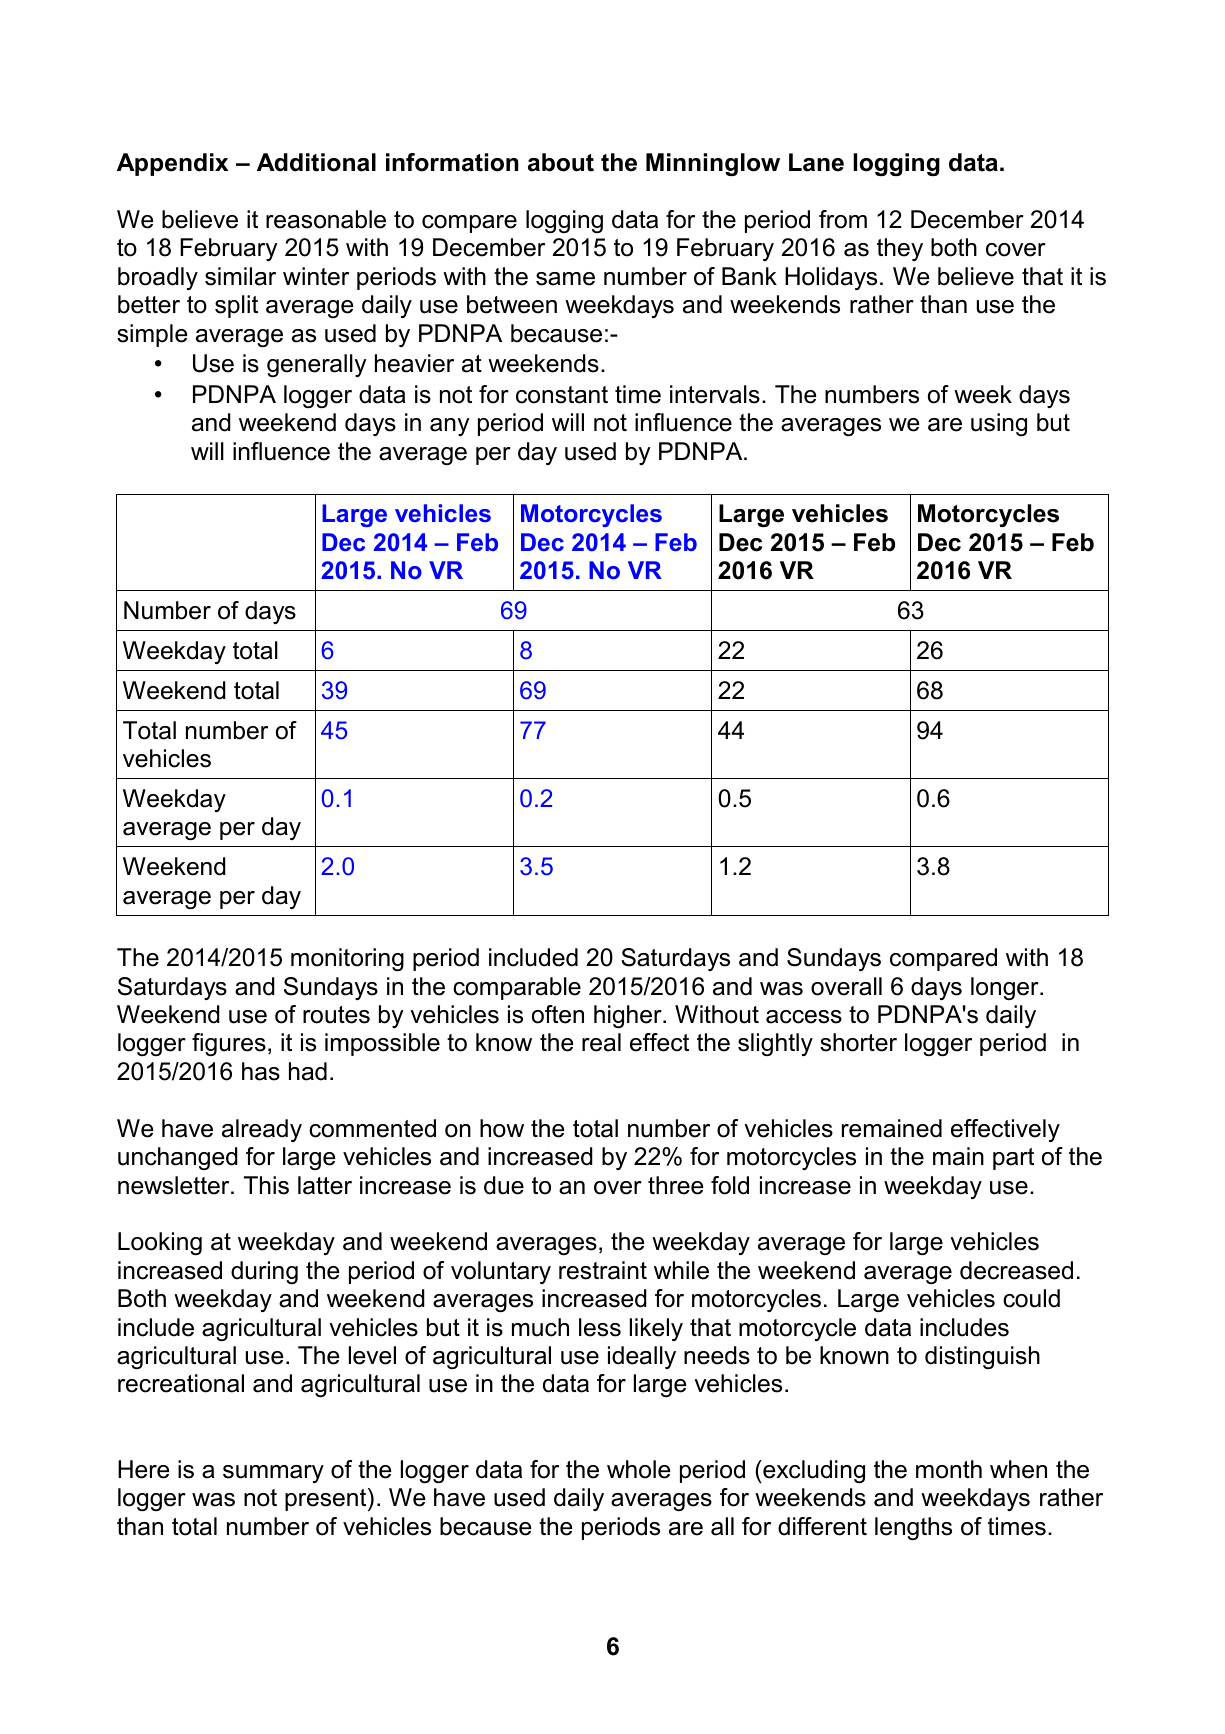 This screenshot has height=1734, width=1225. What do you see at coordinates (999, 424) in the screenshot?
I see `using` at bounding box center [999, 424].
